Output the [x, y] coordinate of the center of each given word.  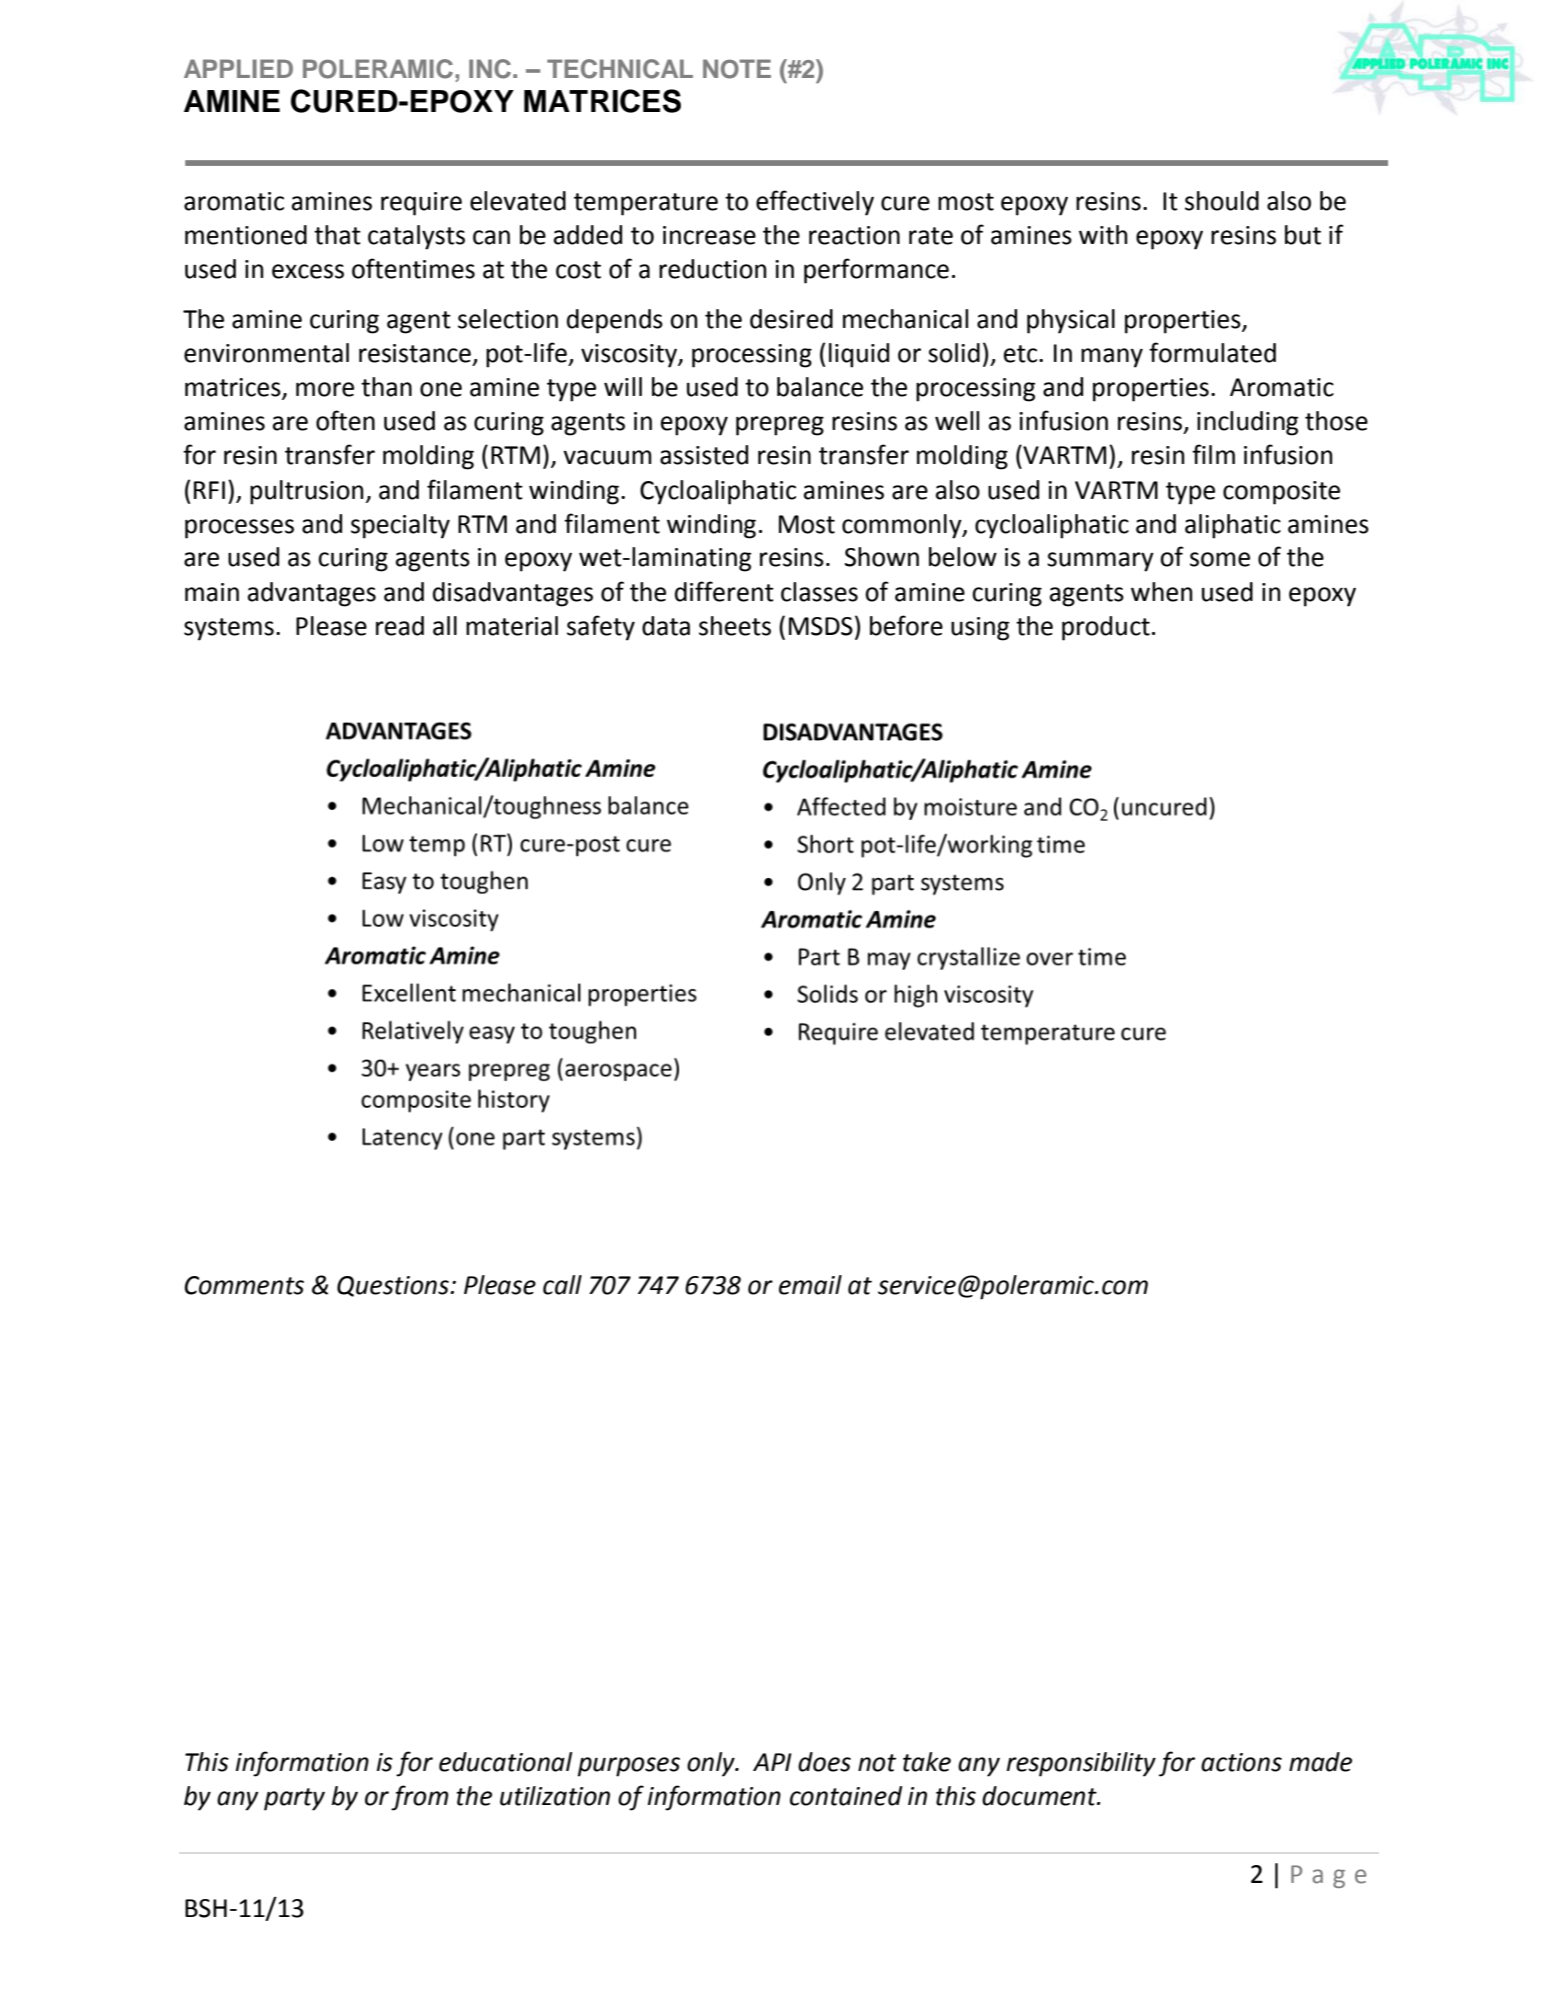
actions [1241, 1762]
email [810, 1285]
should [1222, 201]
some [1220, 559]
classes [819, 592]
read [400, 626]
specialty [400, 526]
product [1106, 628]
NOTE [737, 69]
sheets [735, 626]
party [294, 1799]
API [772, 1762]
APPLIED [238, 68]
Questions [394, 1286]
